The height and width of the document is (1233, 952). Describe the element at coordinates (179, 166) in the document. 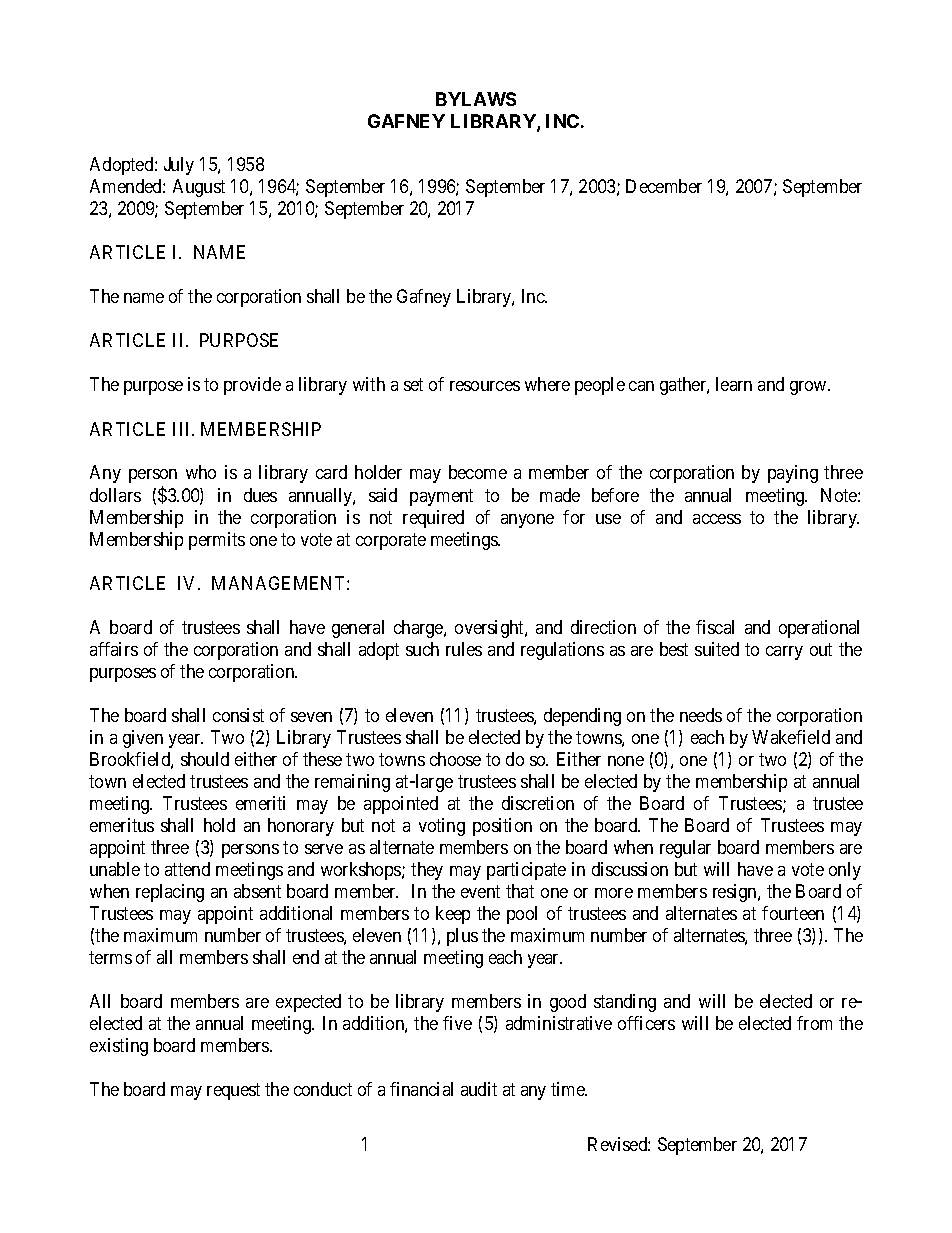

I see `July` at that location.
